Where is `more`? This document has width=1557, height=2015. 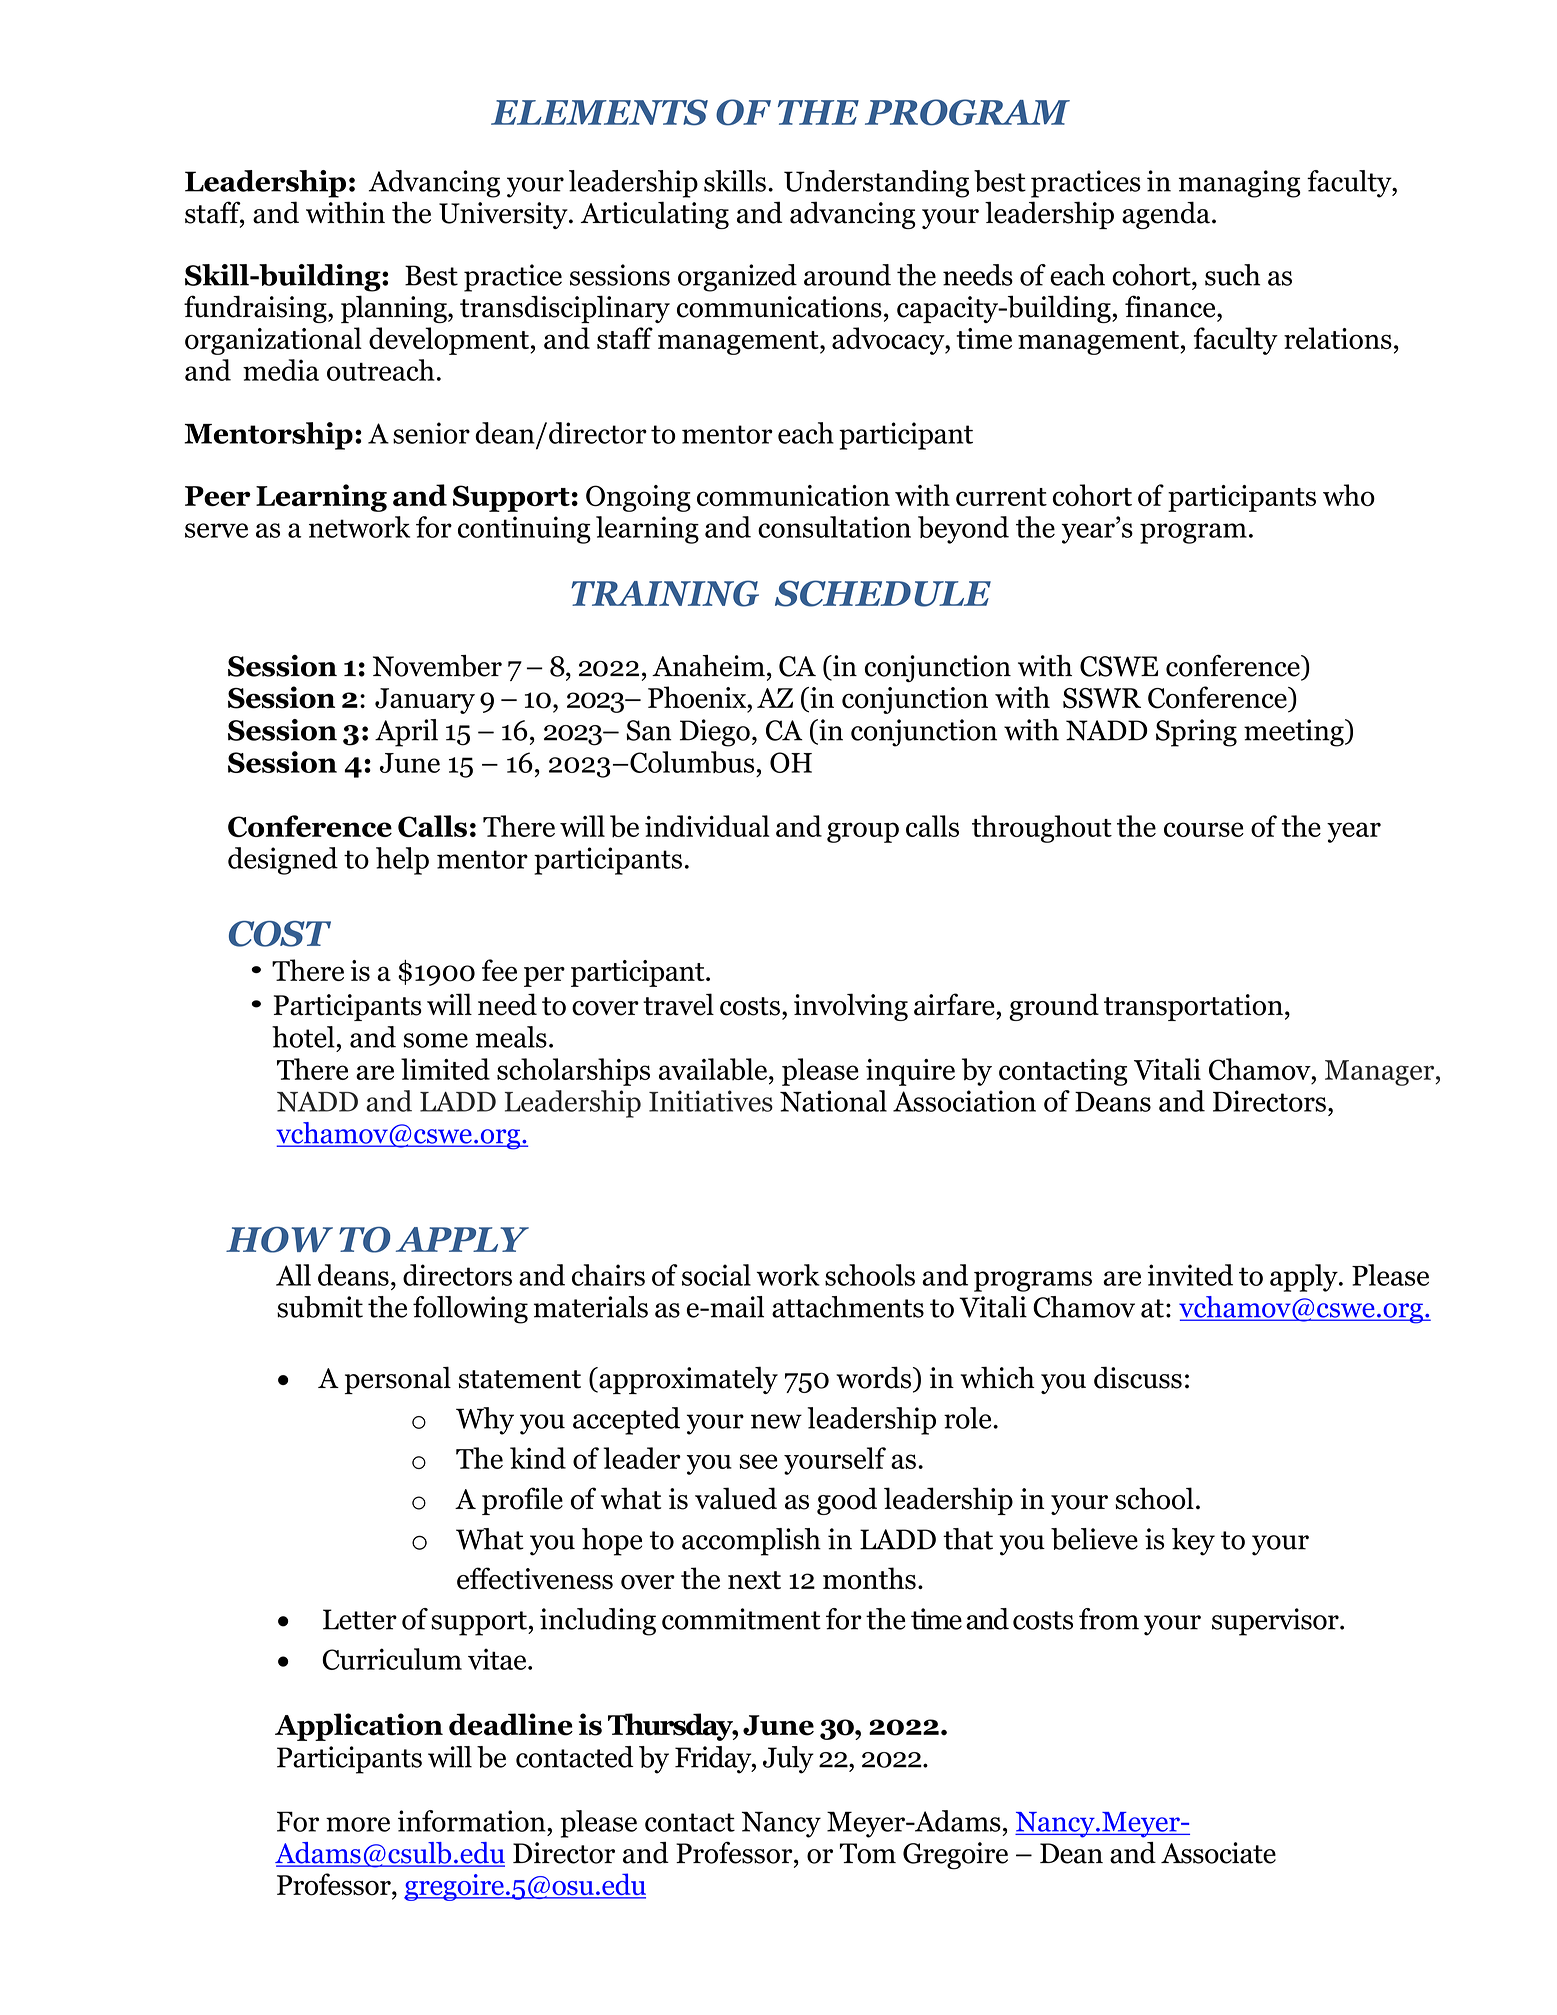 more is located at coordinates (358, 1824).
